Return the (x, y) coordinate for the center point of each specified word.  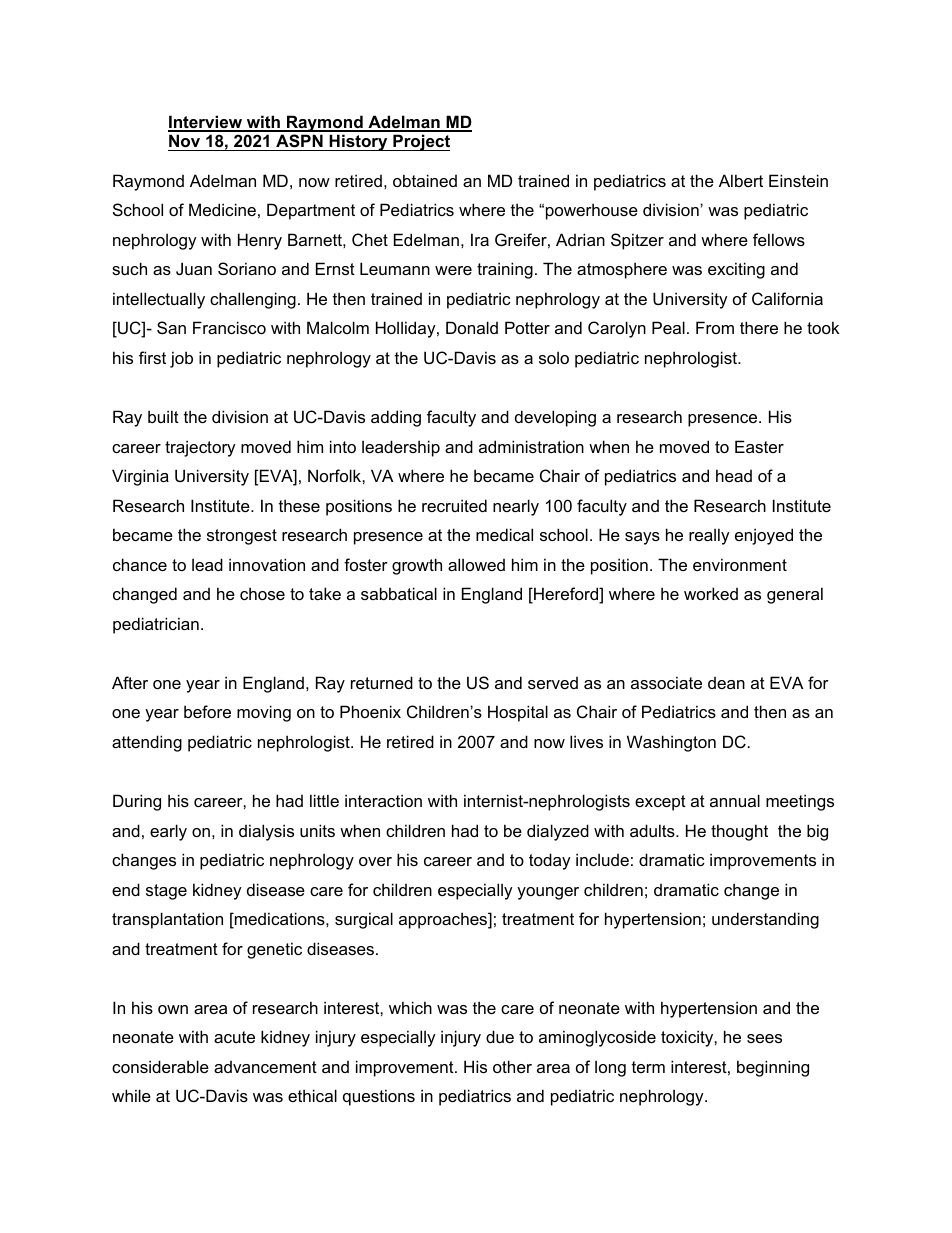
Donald (472, 327)
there (759, 327)
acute (234, 1037)
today (550, 861)
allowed (476, 564)
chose (262, 593)
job (181, 359)
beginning (773, 1068)
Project (420, 142)
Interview (206, 123)
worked (711, 593)
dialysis (266, 832)
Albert (741, 180)
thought (739, 832)
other (512, 1066)
